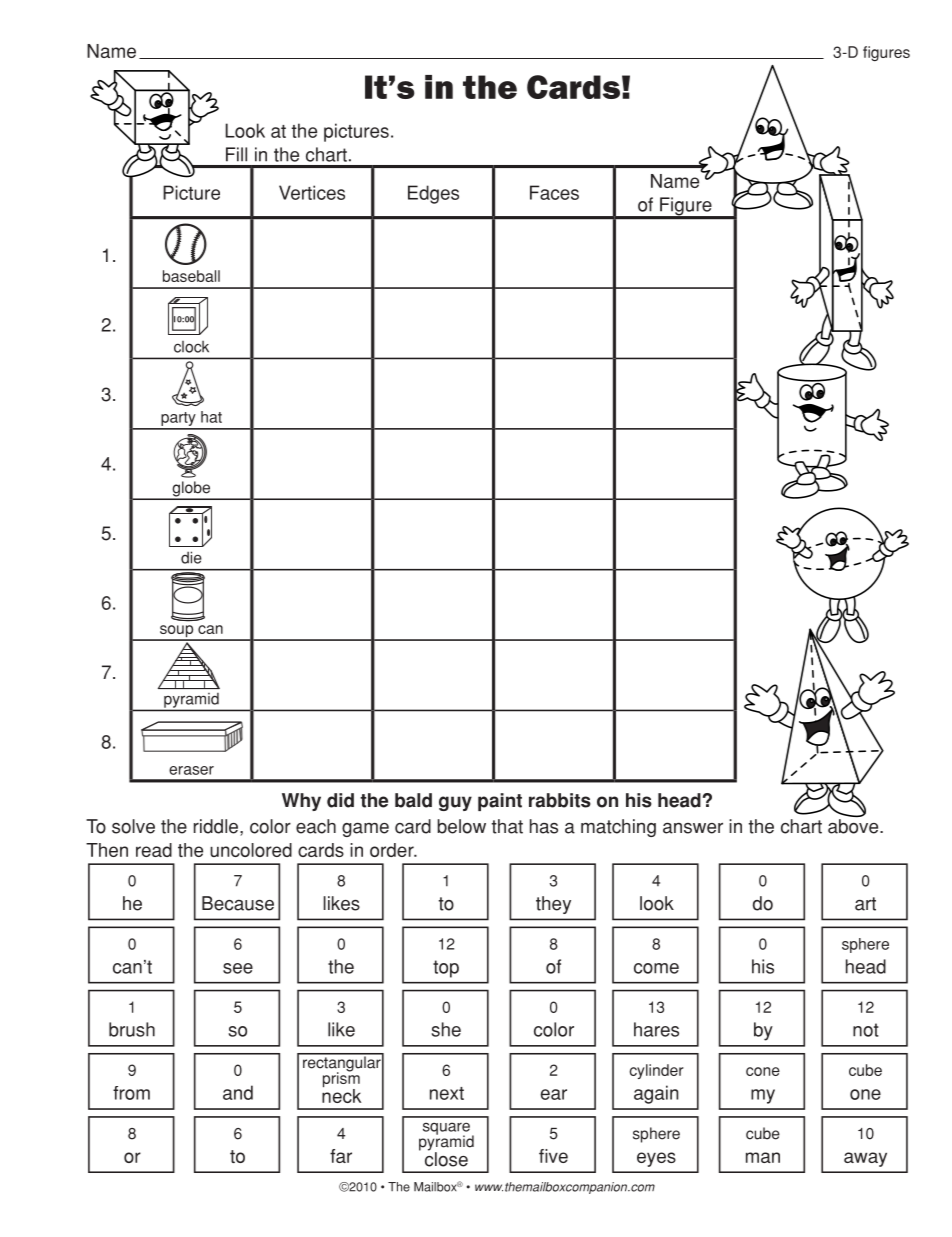 This image has height=1237, width=952. What do you see at coordinates (854, 826) in the image?
I see `above` at bounding box center [854, 826].
